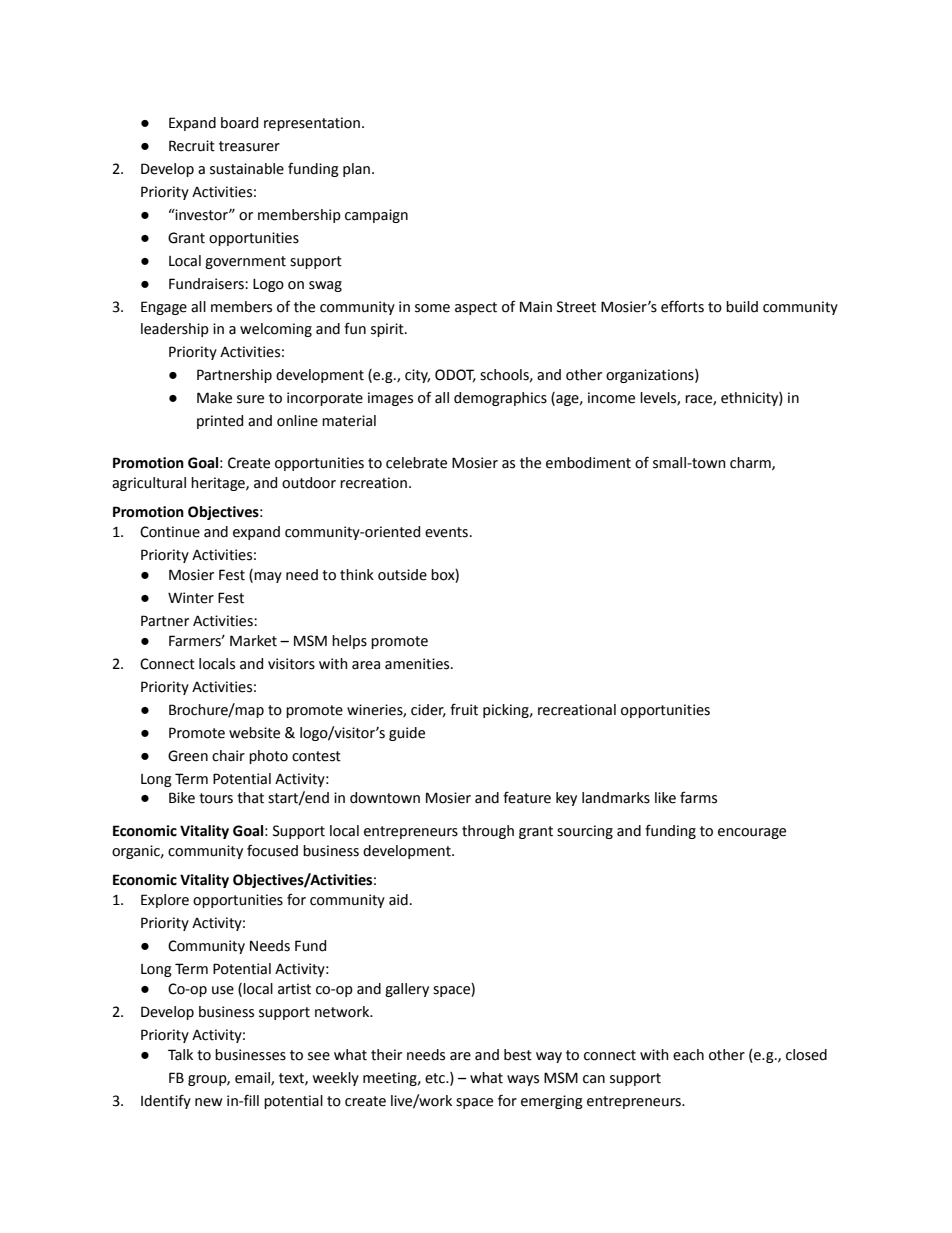  What do you see at coordinates (698, 797) in the screenshot?
I see `farms` at bounding box center [698, 797].
